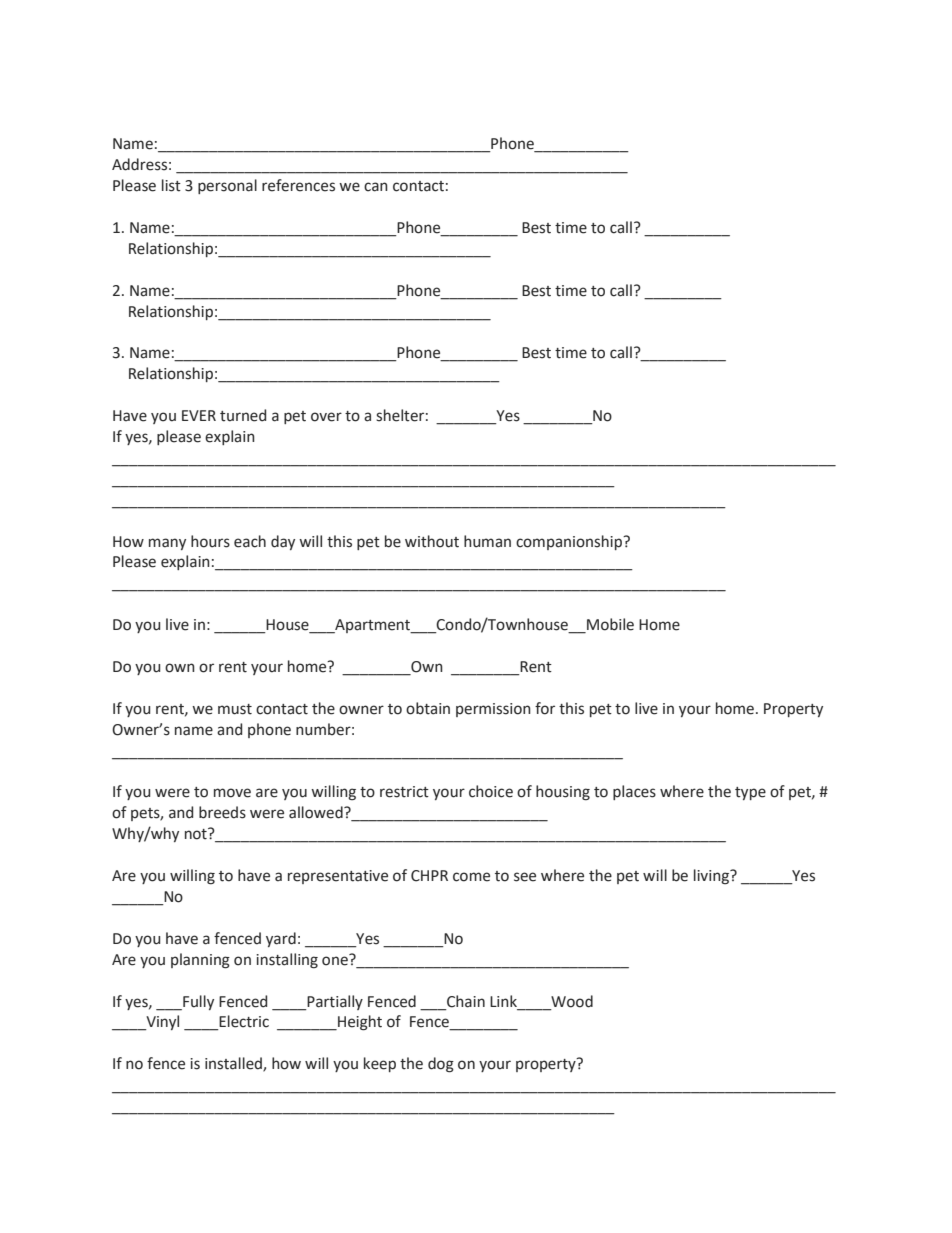 The width and height of the screenshot is (952, 1233). Describe the element at coordinates (298, 185) in the screenshot. I see `references` at that location.
